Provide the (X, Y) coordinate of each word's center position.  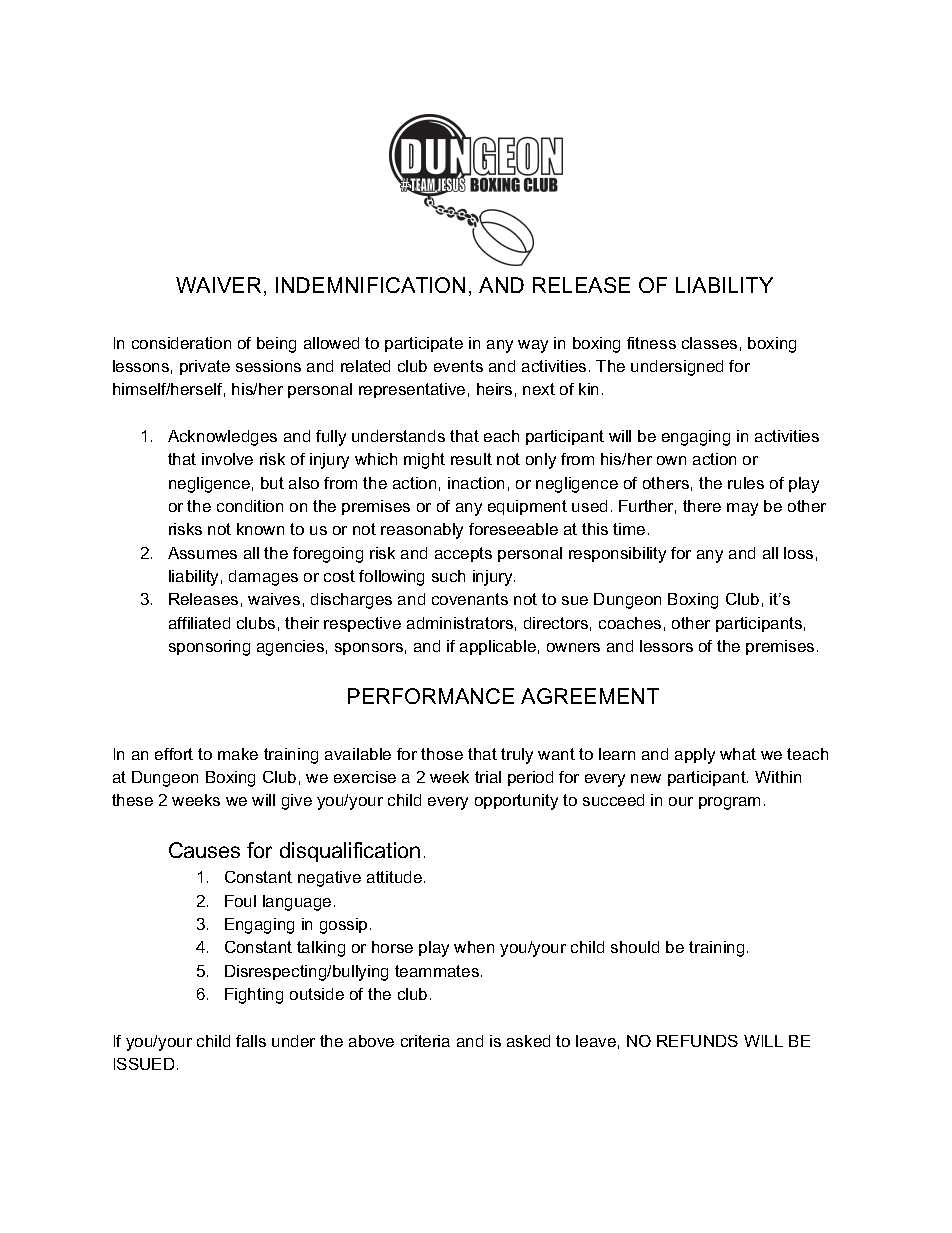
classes (709, 343)
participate (424, 344)
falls (251, 1041)
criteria (425, 1041)
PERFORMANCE (431, 696)
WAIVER (218, 285)
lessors (666, 646)
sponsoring (209, 648)
